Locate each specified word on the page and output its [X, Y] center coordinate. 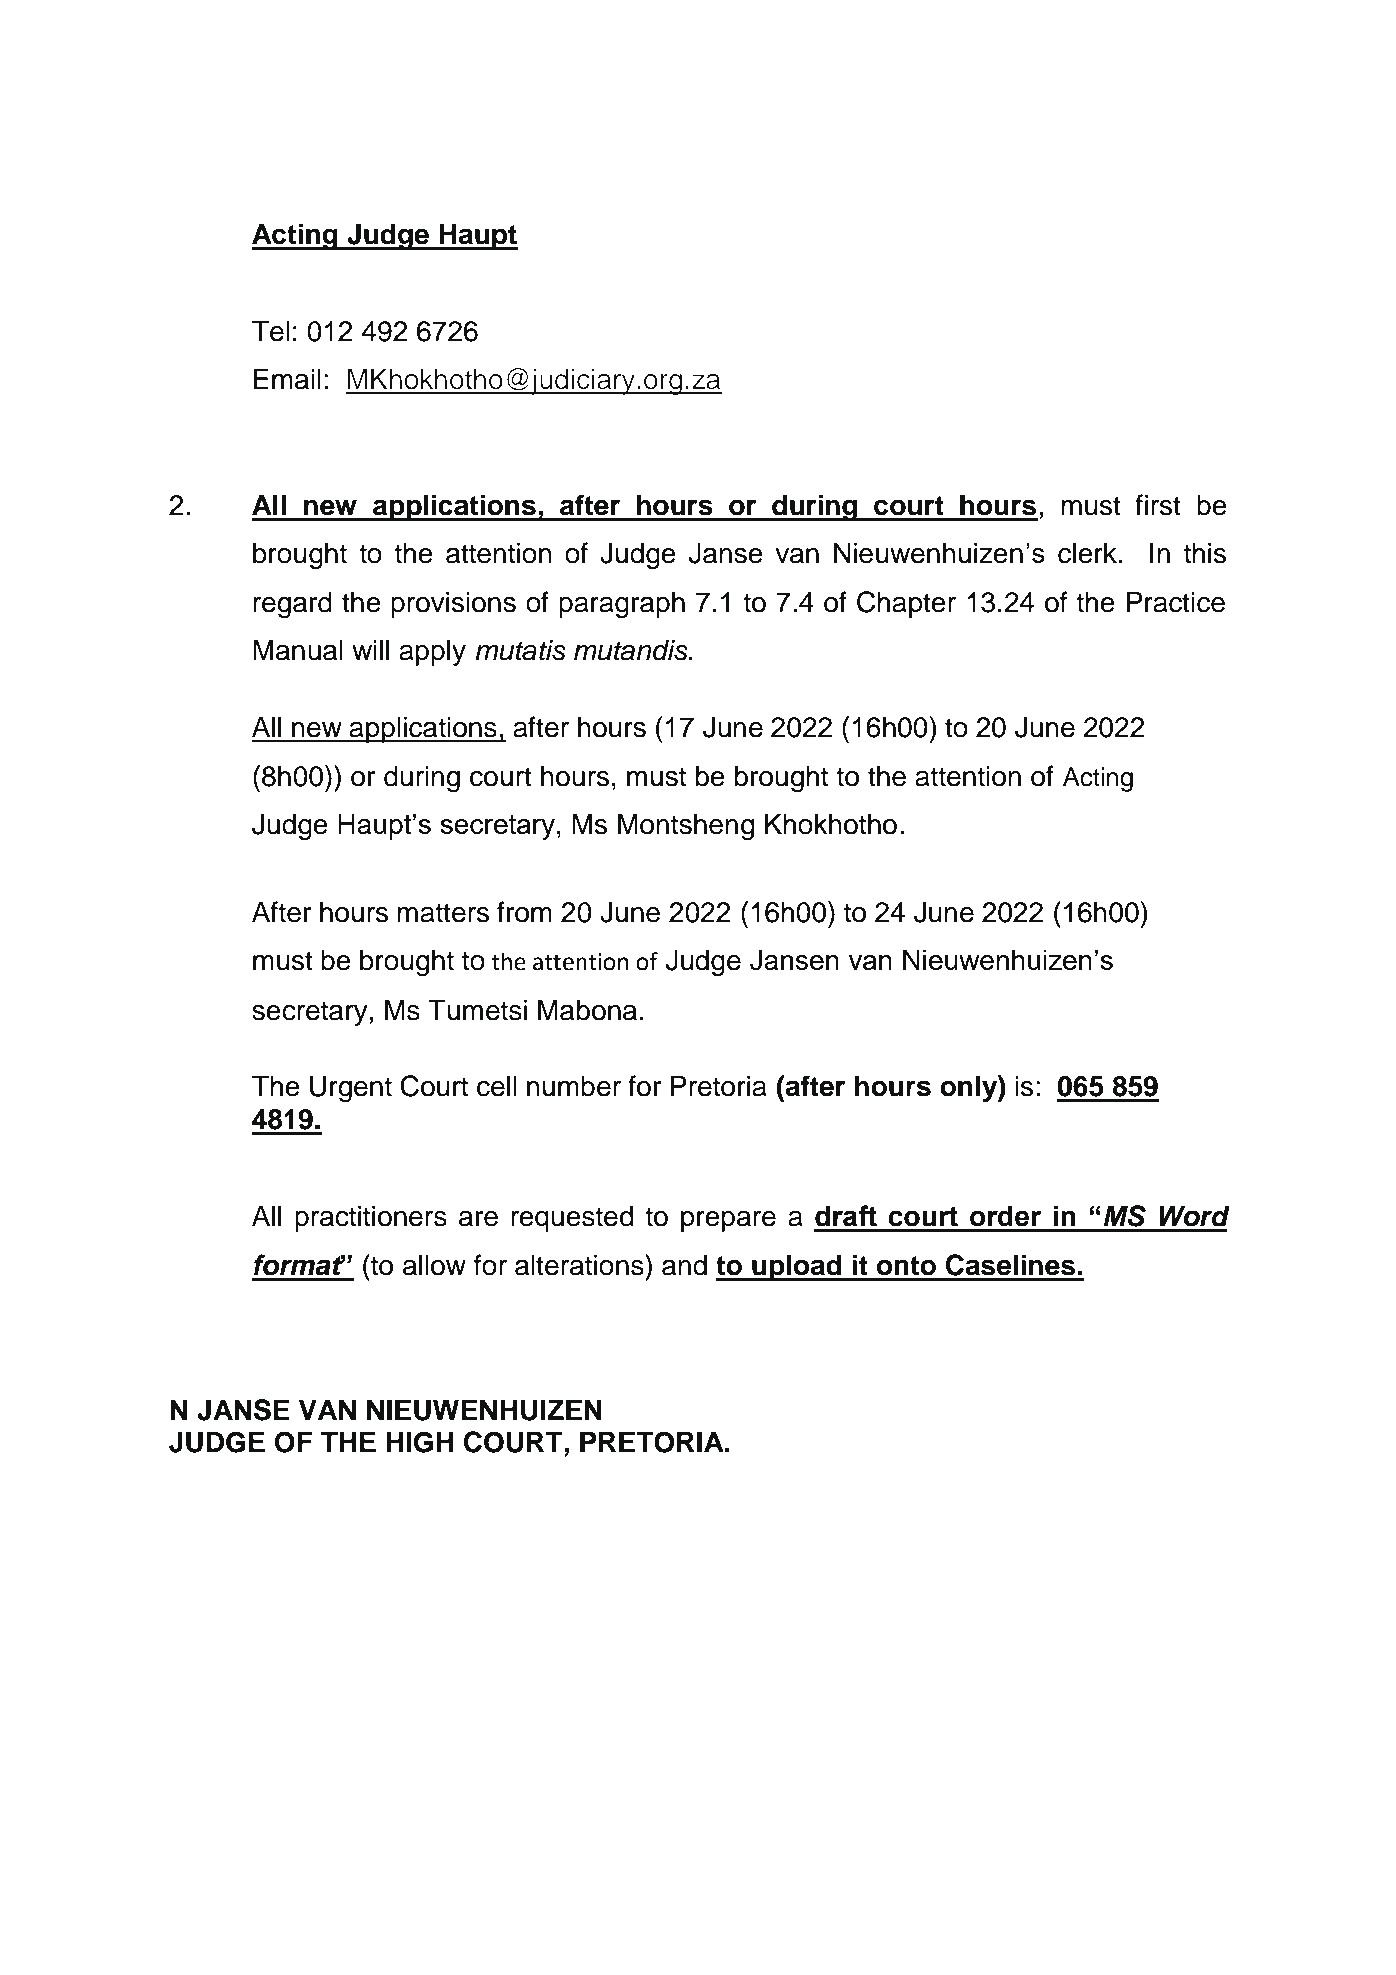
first [1158, 505]
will [370, 649]
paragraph [622, 605]
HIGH [419, 1442]
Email [287, 379]
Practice [1176, 602]
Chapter [906, 604]
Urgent [351, 1088]
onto [906, 1266]
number [574, 1086]
